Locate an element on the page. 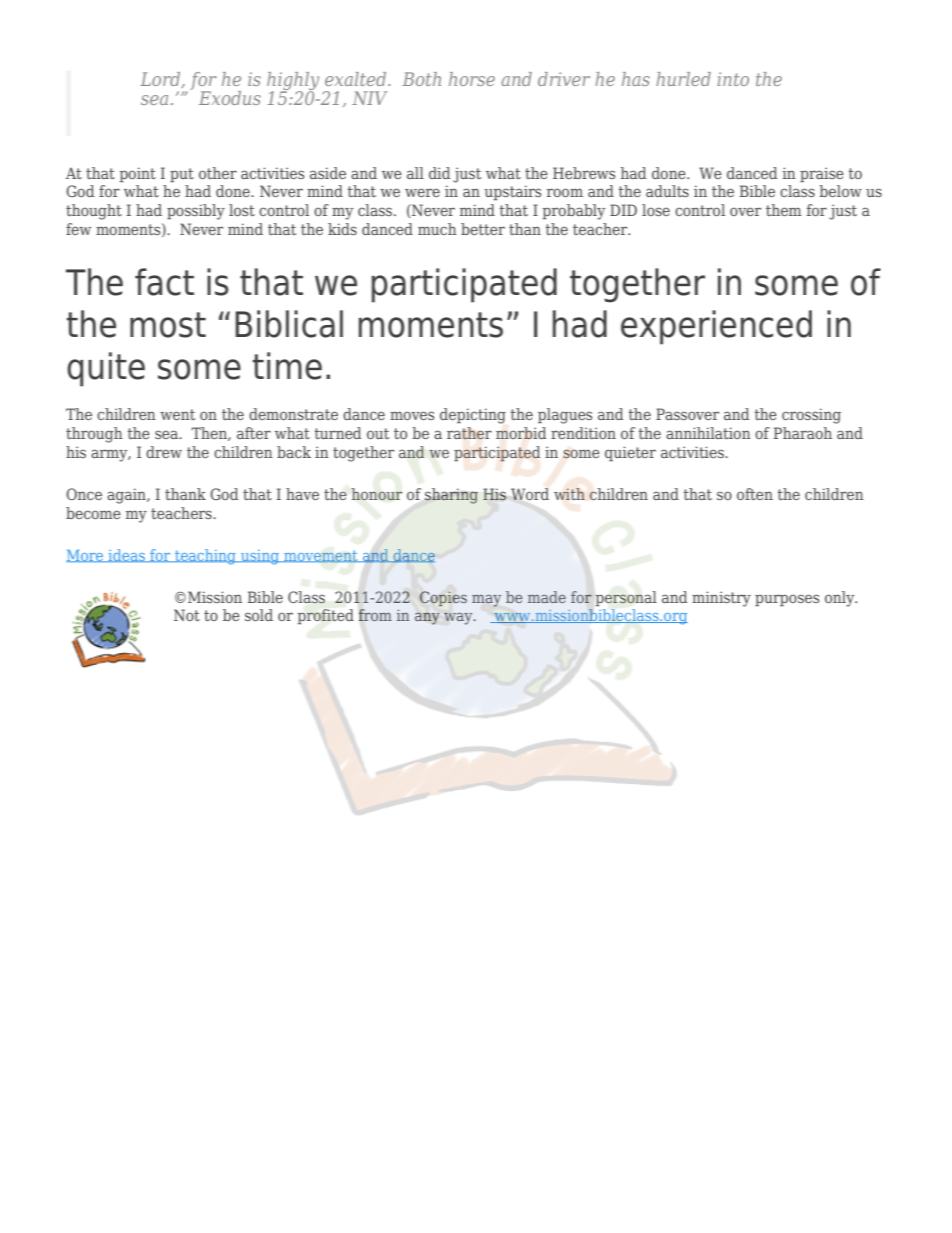  possibly is located at coordinates (196, 212).
